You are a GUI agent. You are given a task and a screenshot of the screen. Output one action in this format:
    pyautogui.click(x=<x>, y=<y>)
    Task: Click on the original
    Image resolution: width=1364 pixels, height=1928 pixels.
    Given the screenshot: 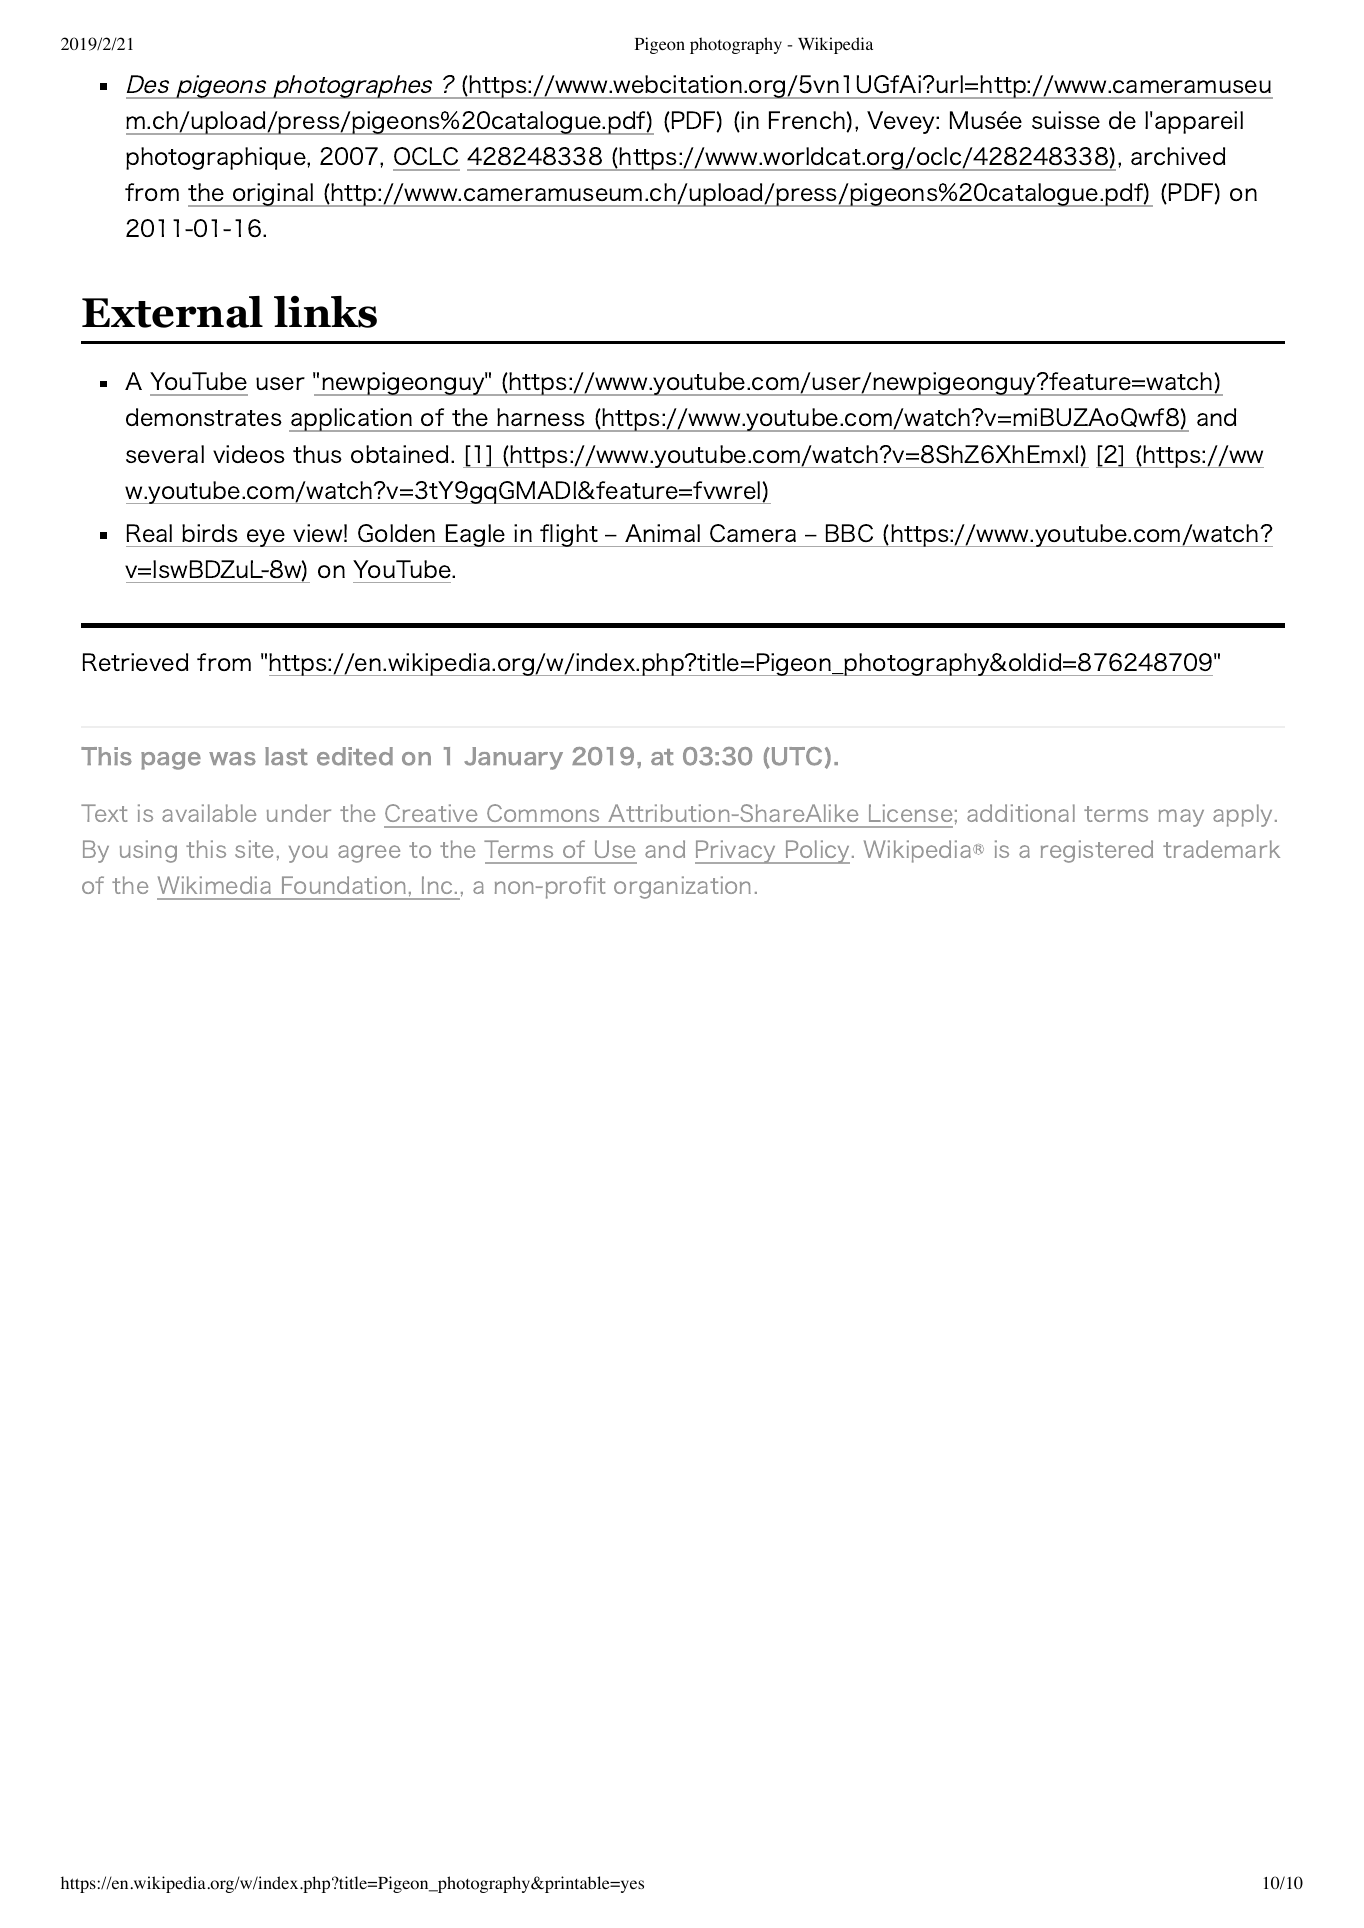 What is the action you would take?
    pyautogui.click(x=273, y=195)
